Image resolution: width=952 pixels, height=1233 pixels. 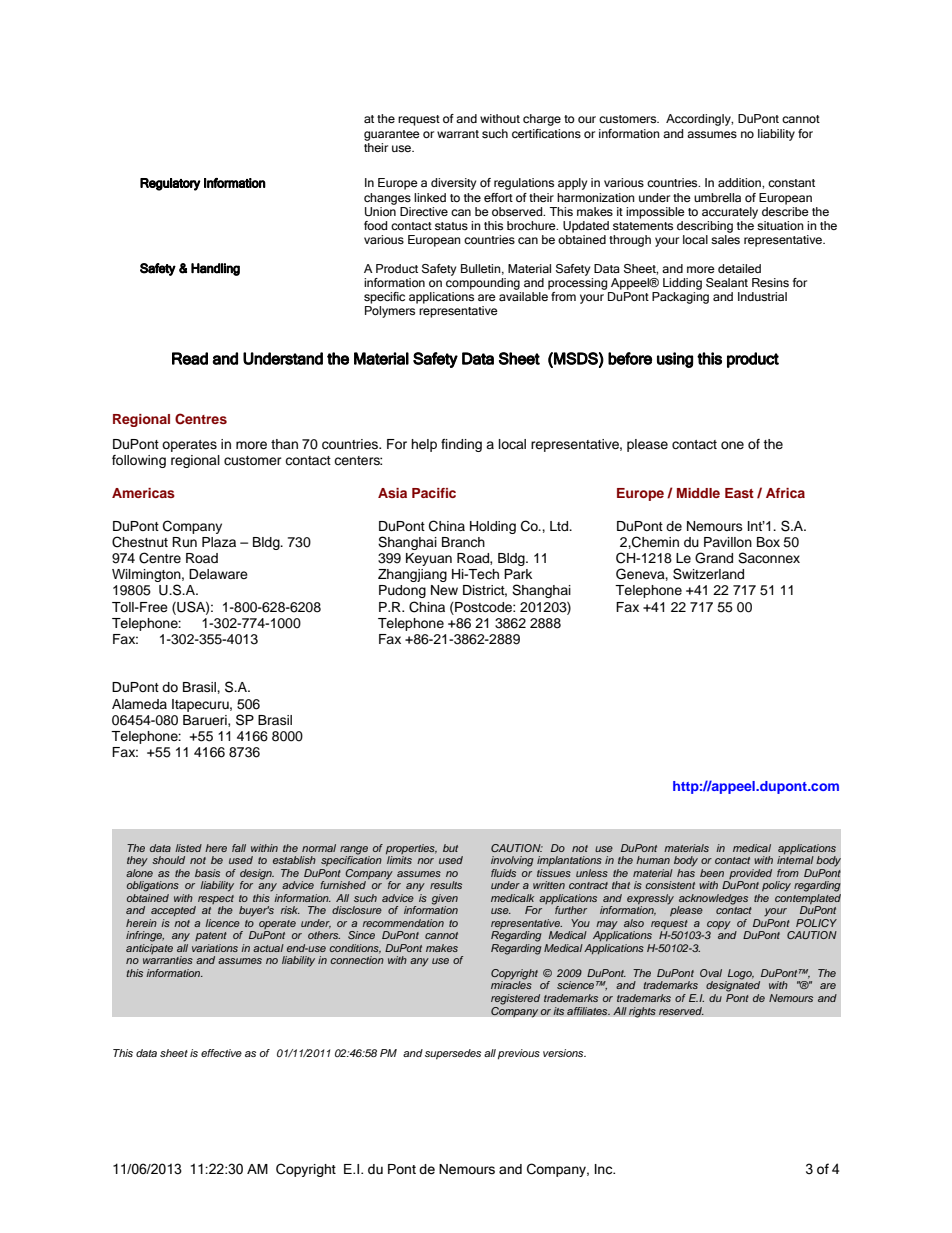 What do you see at coordinates (453, 184) in the screenshot?
I see `diversity` at bounding box center [453, 184].
